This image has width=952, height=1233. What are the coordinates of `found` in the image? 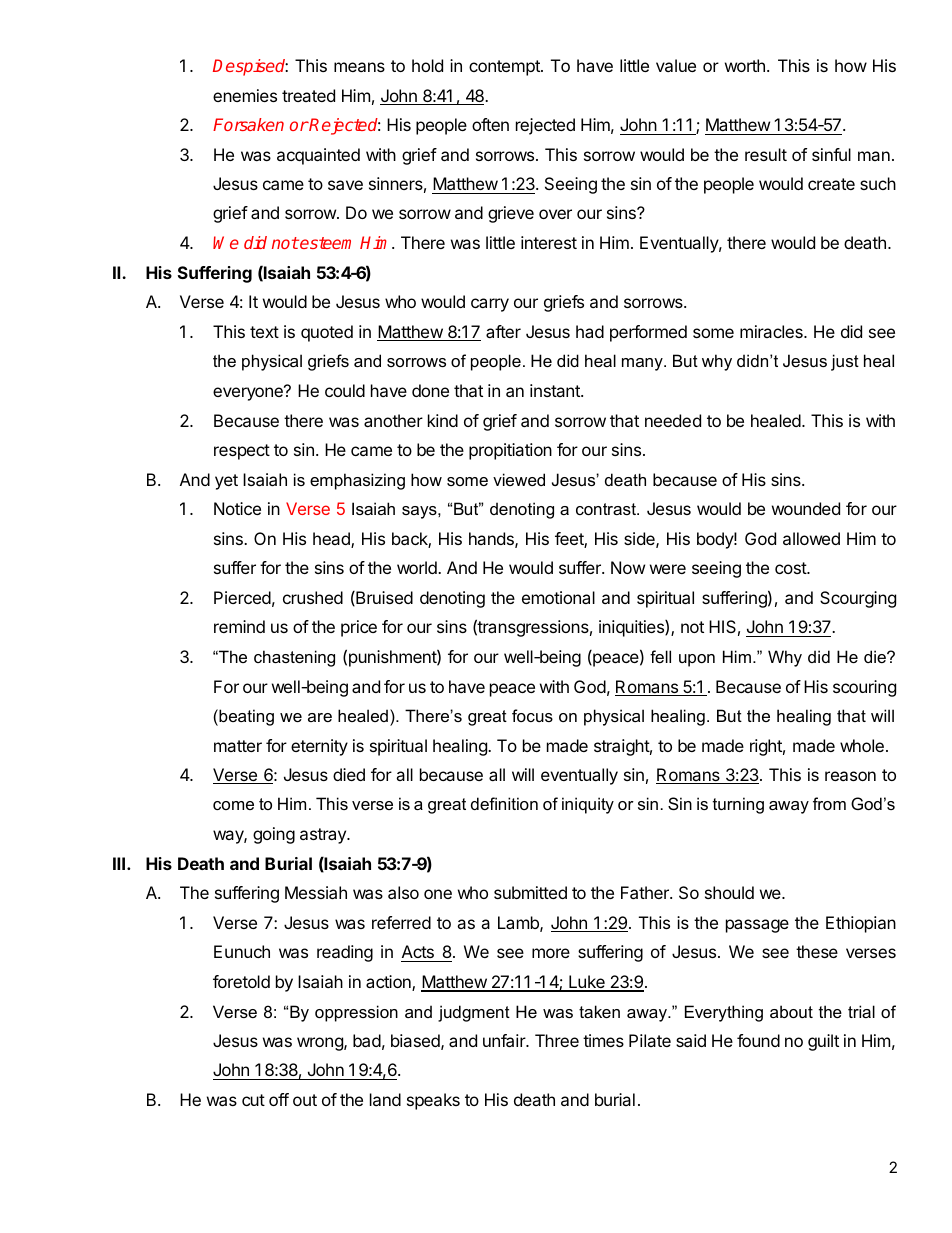 It's located at (758, 1040).
